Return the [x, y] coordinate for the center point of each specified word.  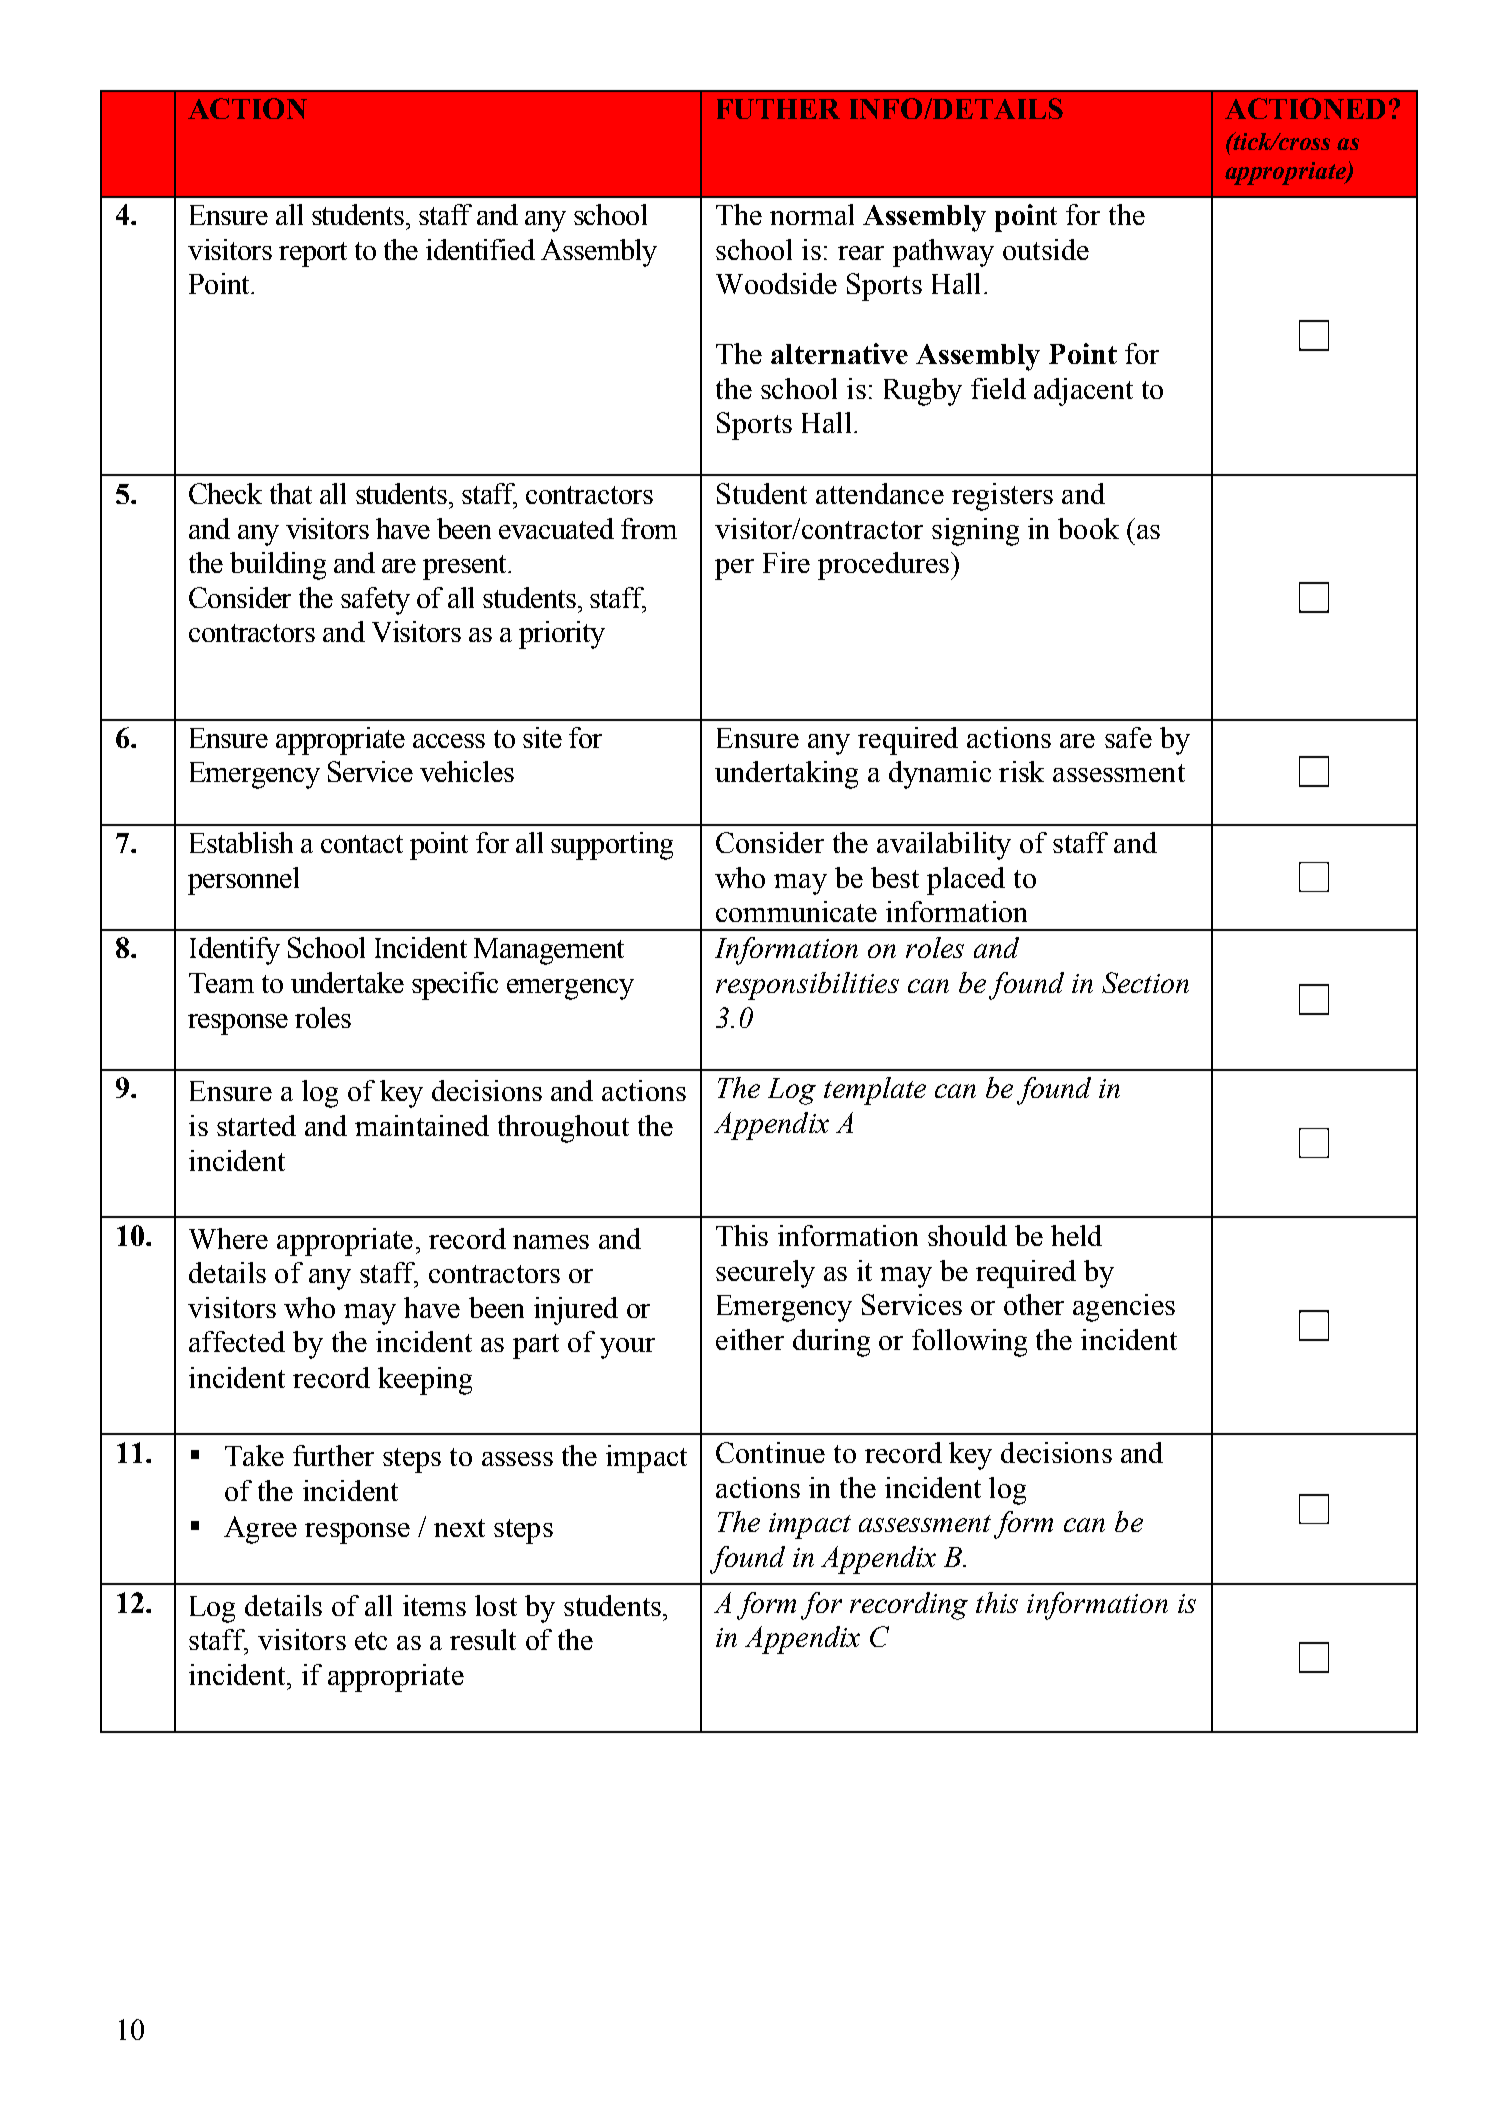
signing [975, 532]
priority [562, 635]
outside [1046, 249]
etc [371, 1641]
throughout [563, 1129]
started [256, 1125]
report [313, 254]
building [278, 566]
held [1076, 1235]
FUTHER [778, 109]
